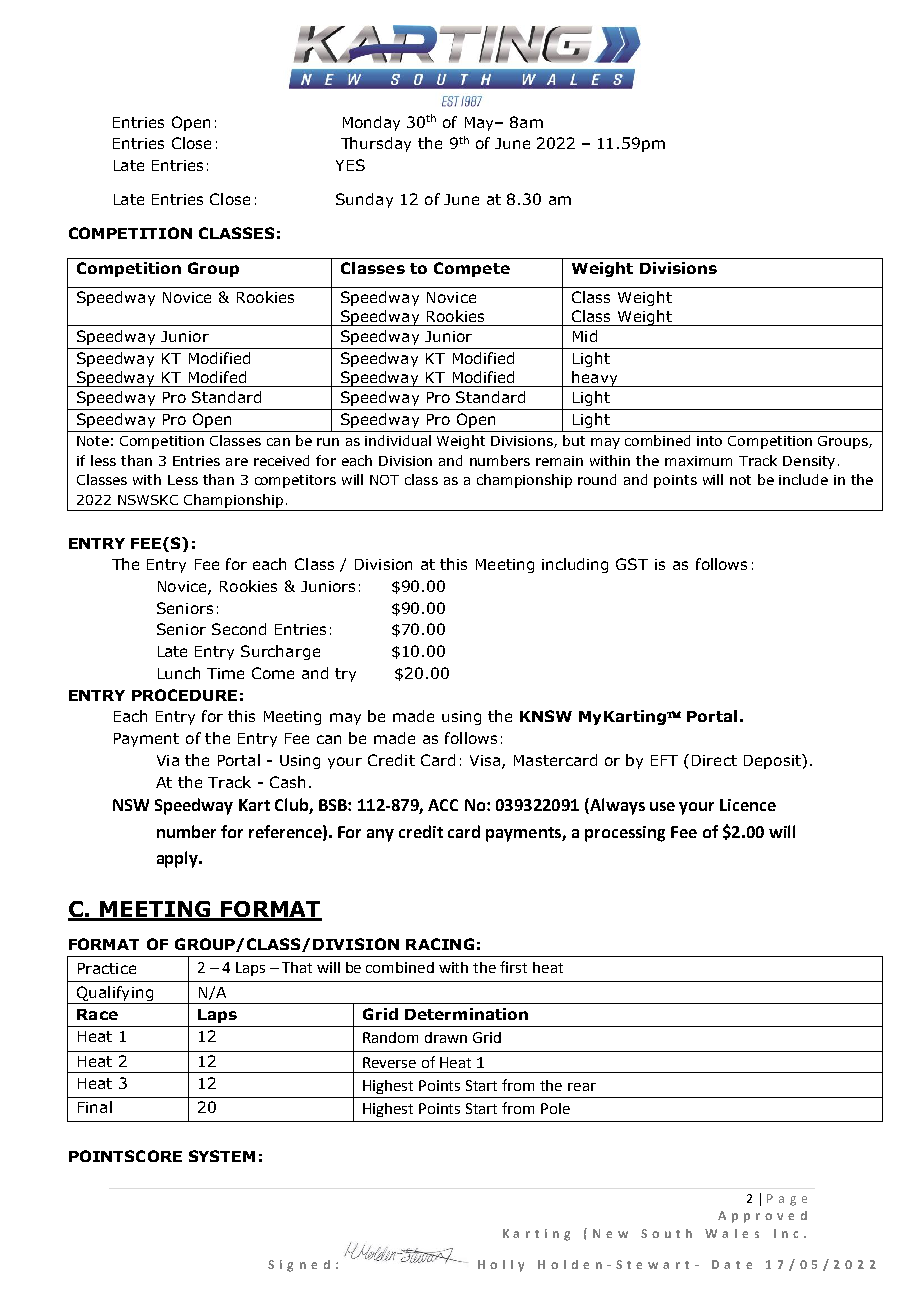 The height and width of the screenshot is (1308, 924). I want to click on maximum, so click(698, 461).
